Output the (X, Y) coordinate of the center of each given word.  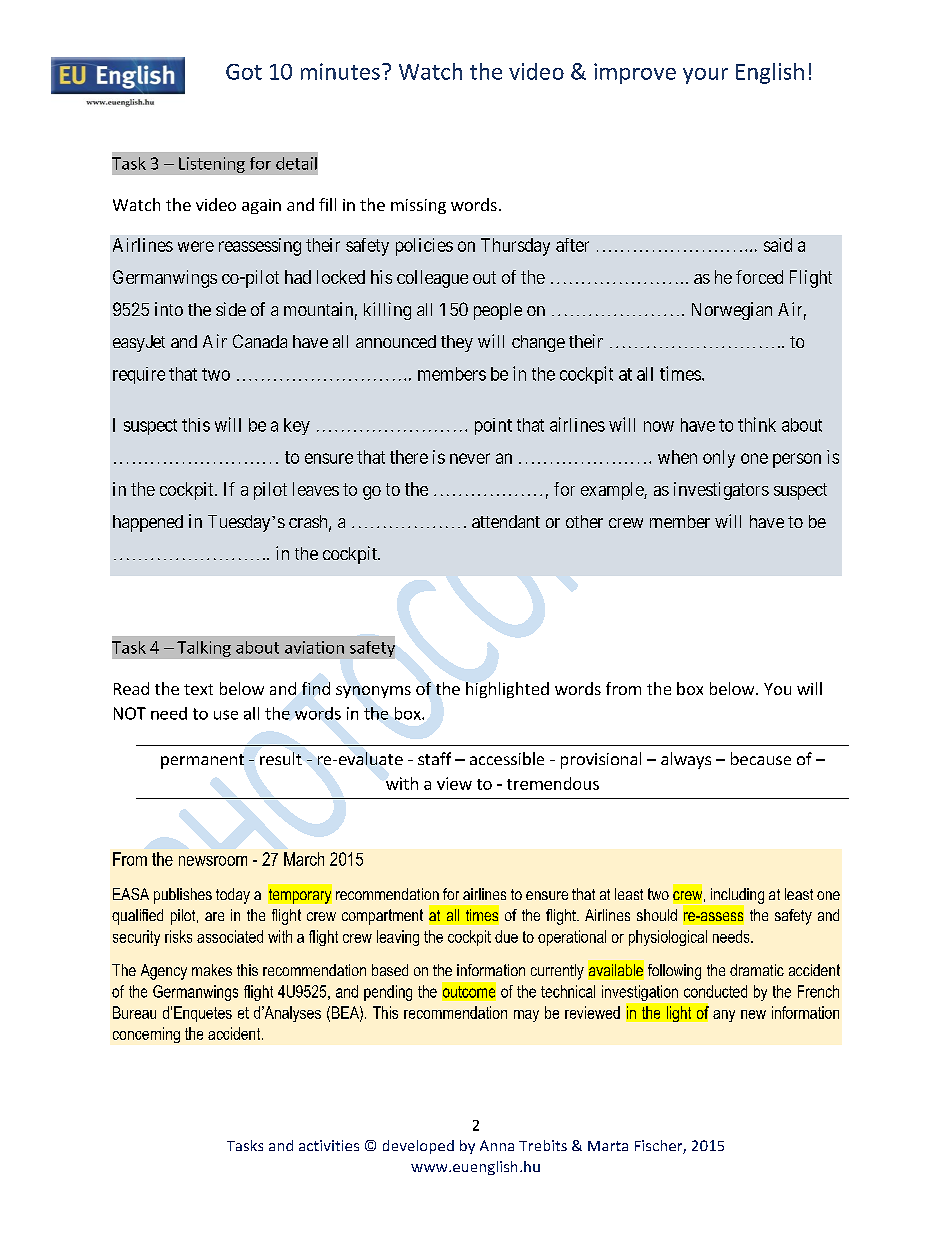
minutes (340, 71)
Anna (497, 1145)
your (705, 76)
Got (244, 72)
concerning (146, 1035)
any (724, 1016)
